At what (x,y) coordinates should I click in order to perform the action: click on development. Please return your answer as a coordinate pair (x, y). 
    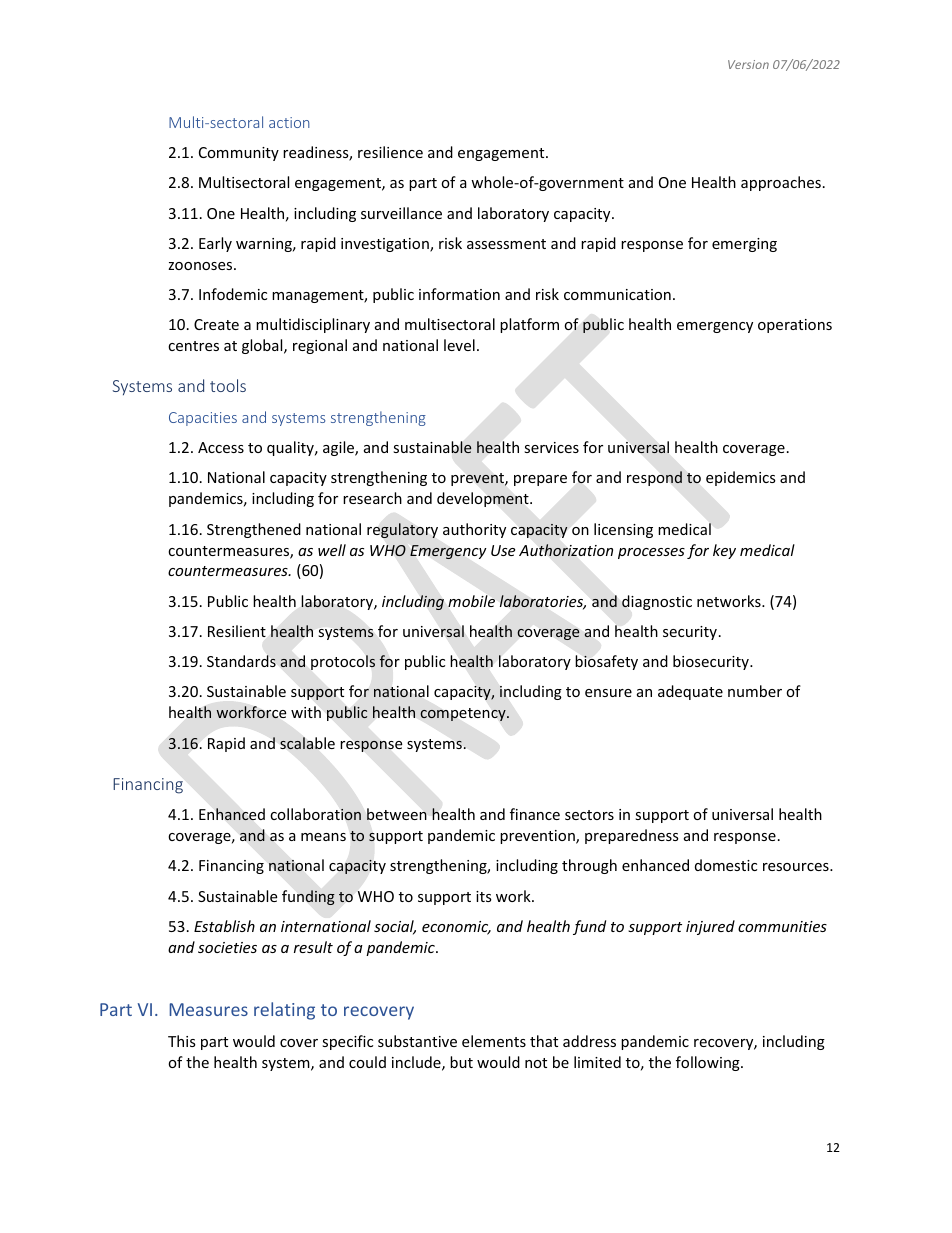
    Looking at the image, I should click on (484, 499).
